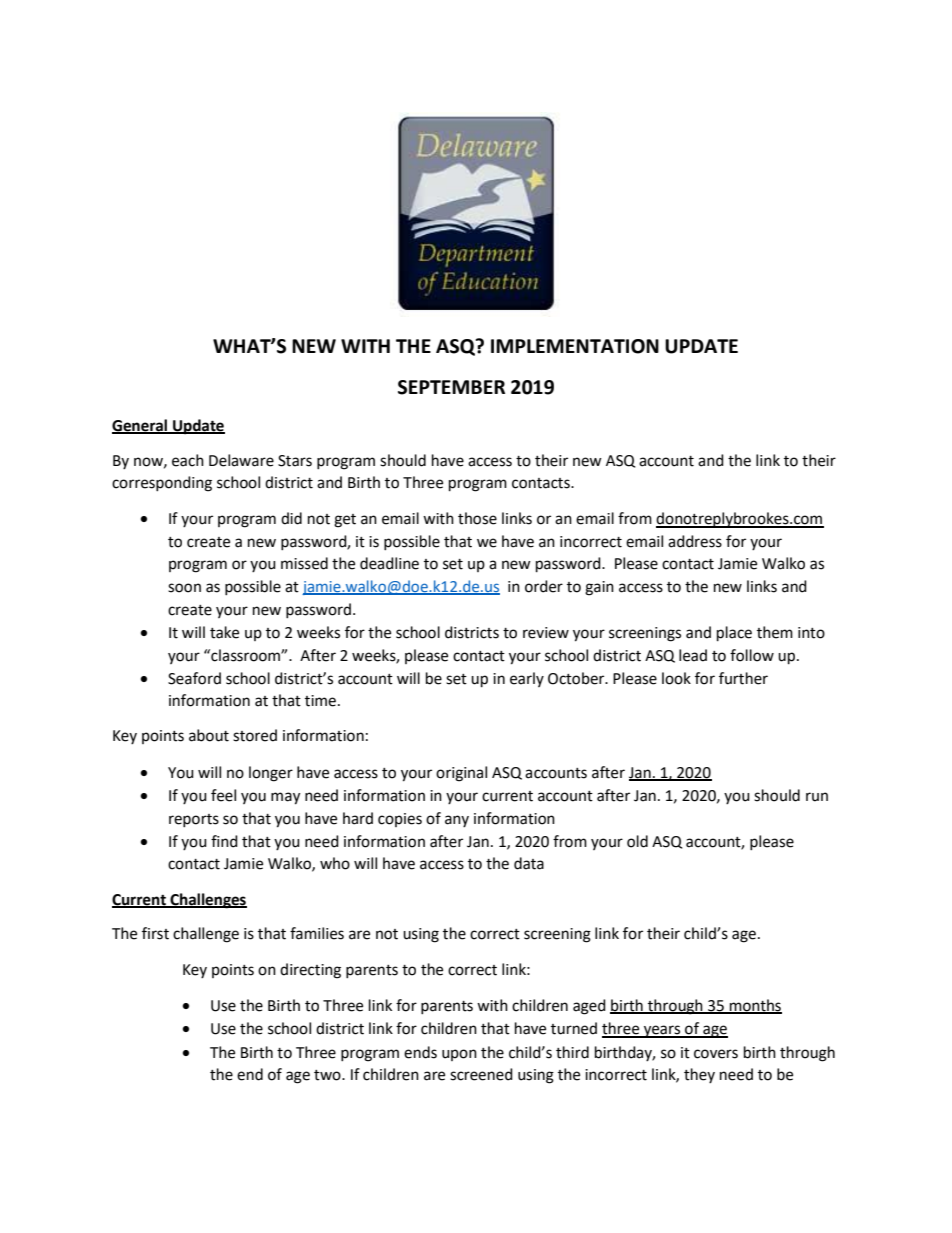 The image size is (952, 1233). I want to click on upon, so click(459, 1055).
